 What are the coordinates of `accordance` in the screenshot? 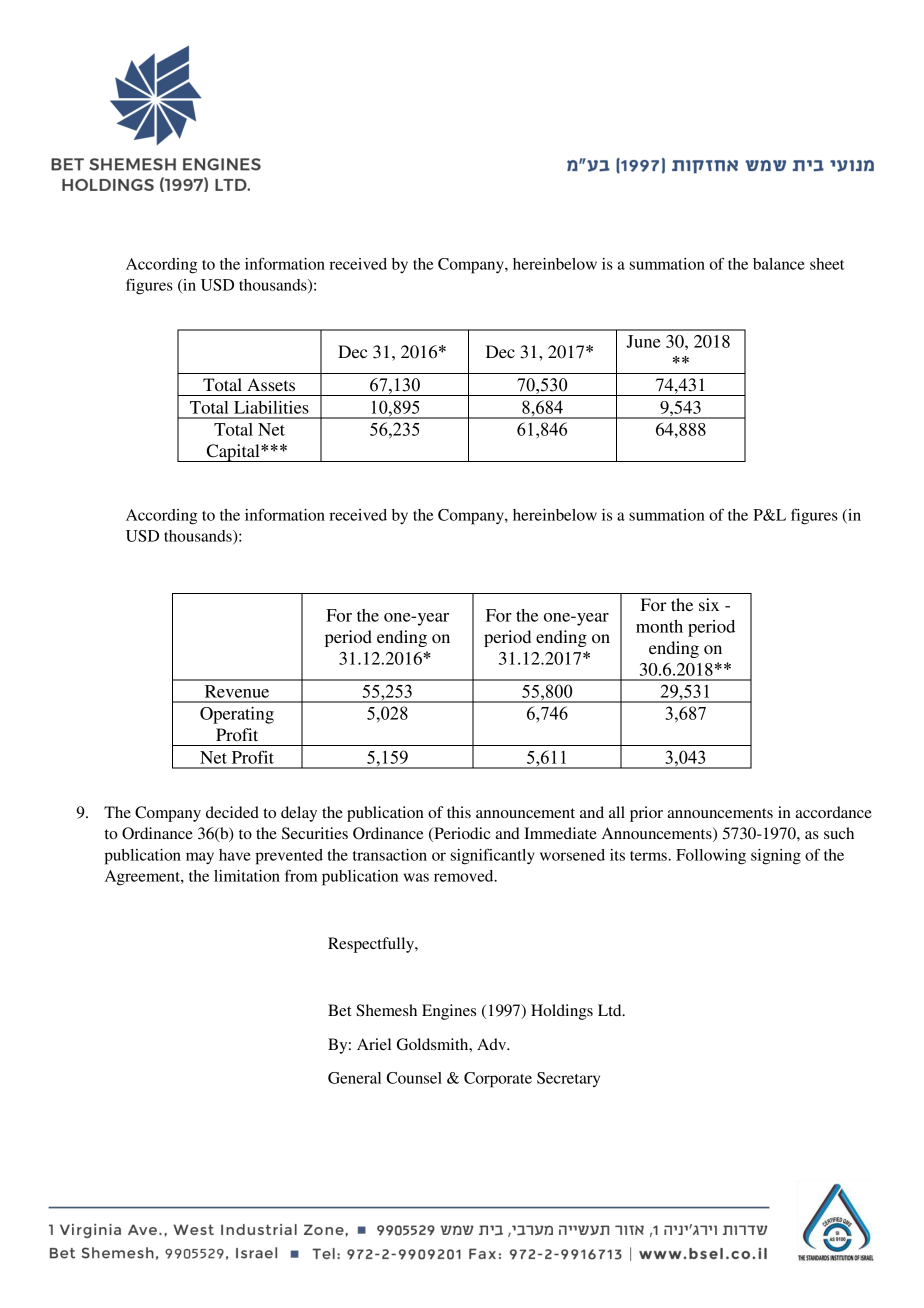 It's located at (833, 812).
